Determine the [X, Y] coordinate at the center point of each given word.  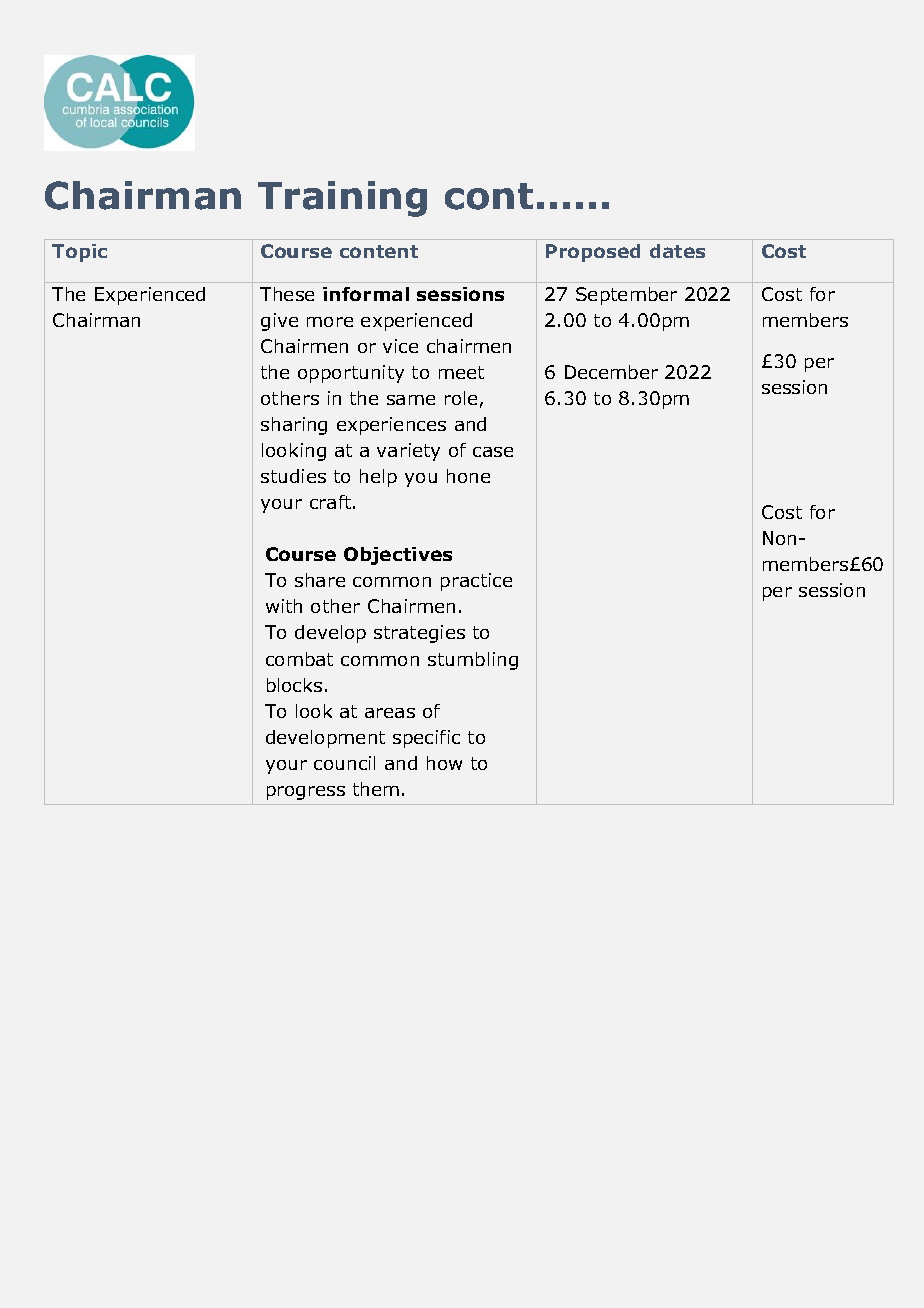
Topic [79, 253]
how [444, 763]
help [378, 478]
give [279, 322]
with [284, 606]
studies [293, 476]
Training [342, 199]
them [376, 789]
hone [468, 476]
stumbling [473, 661]
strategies [419, 634]
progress [306, 793]
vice [400, 346]
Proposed [593, 253]
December [611, 372]
